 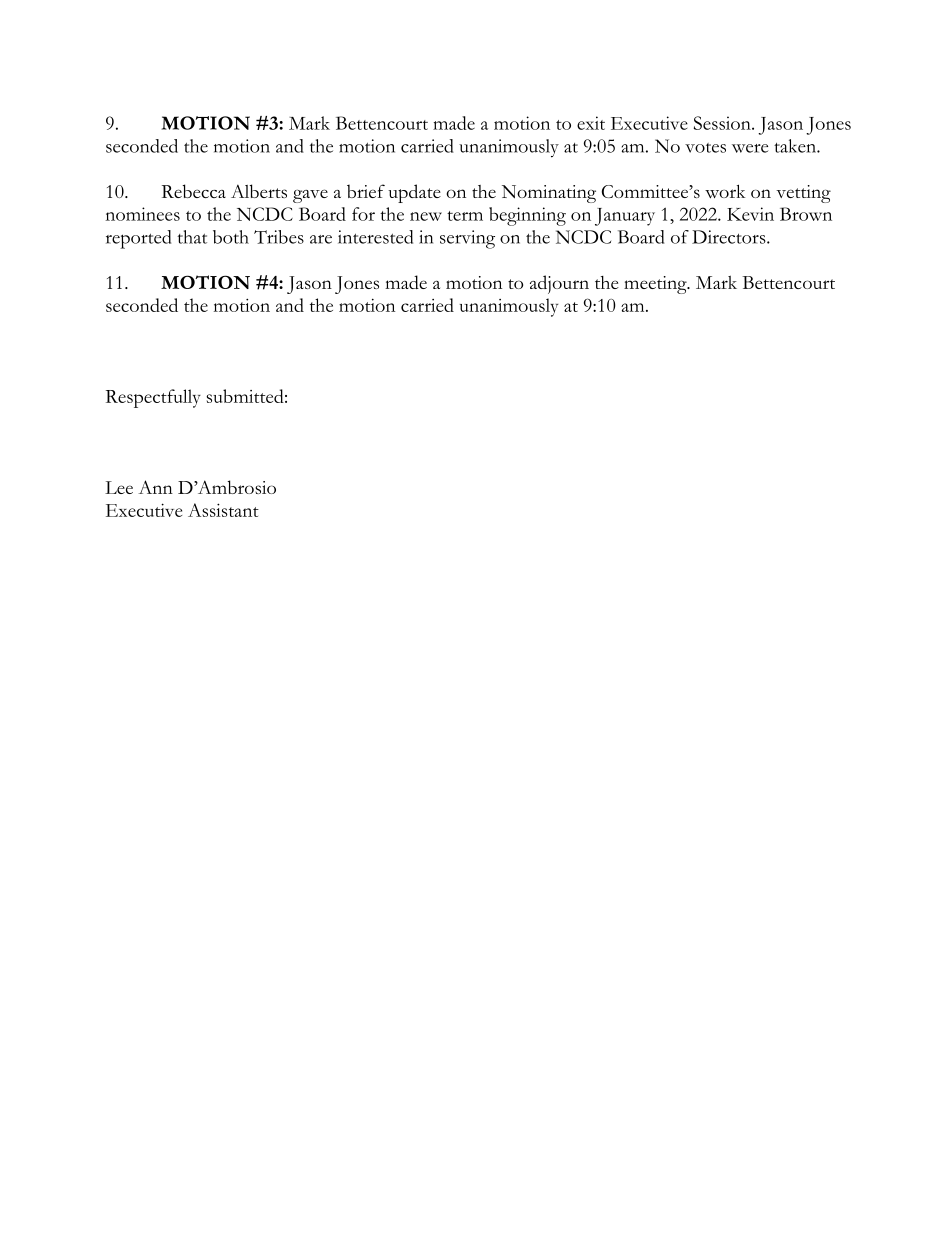 I want to click on Respectfully, so click(x=153, y=398).
